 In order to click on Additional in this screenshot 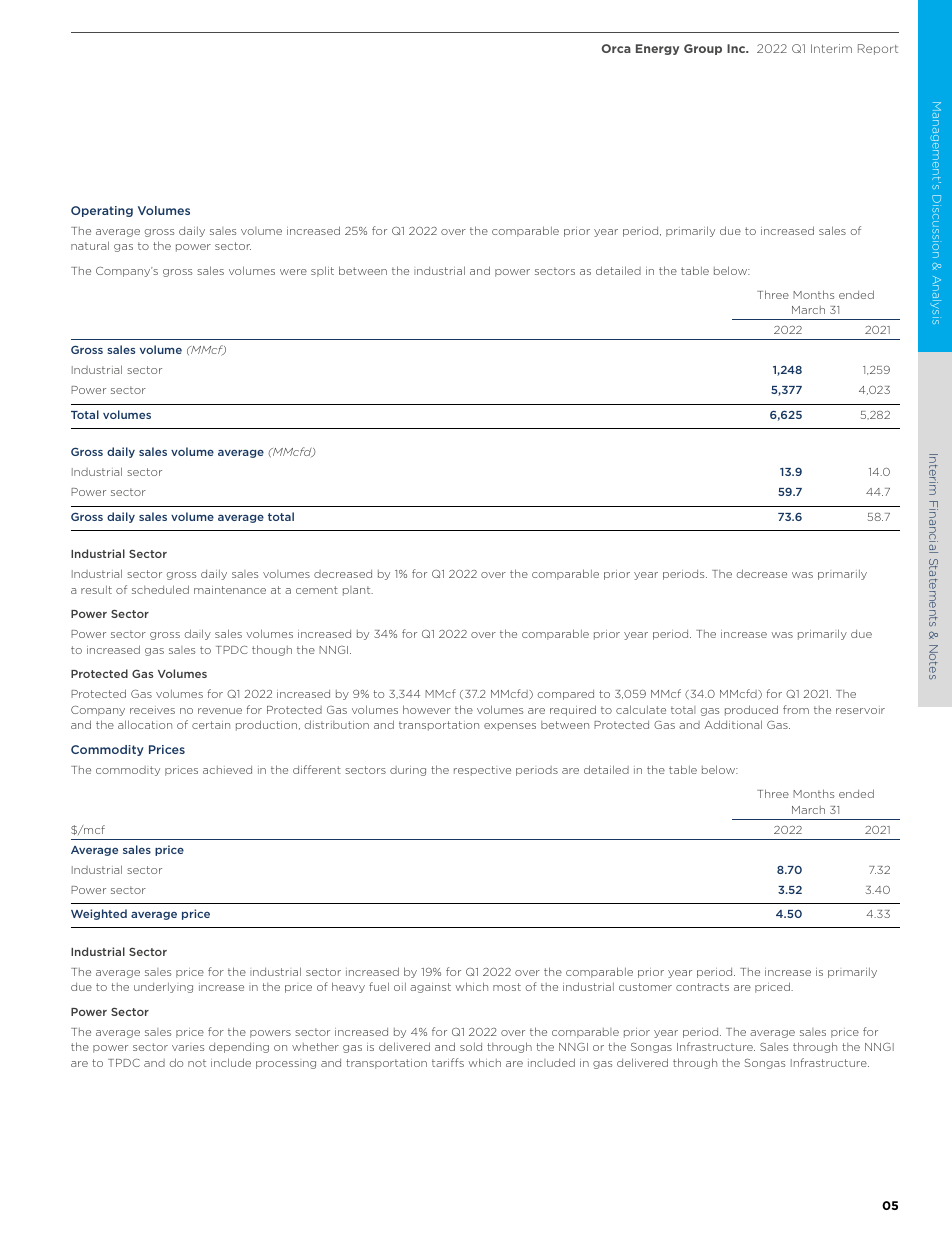, I will do `click(733, 724)`.
